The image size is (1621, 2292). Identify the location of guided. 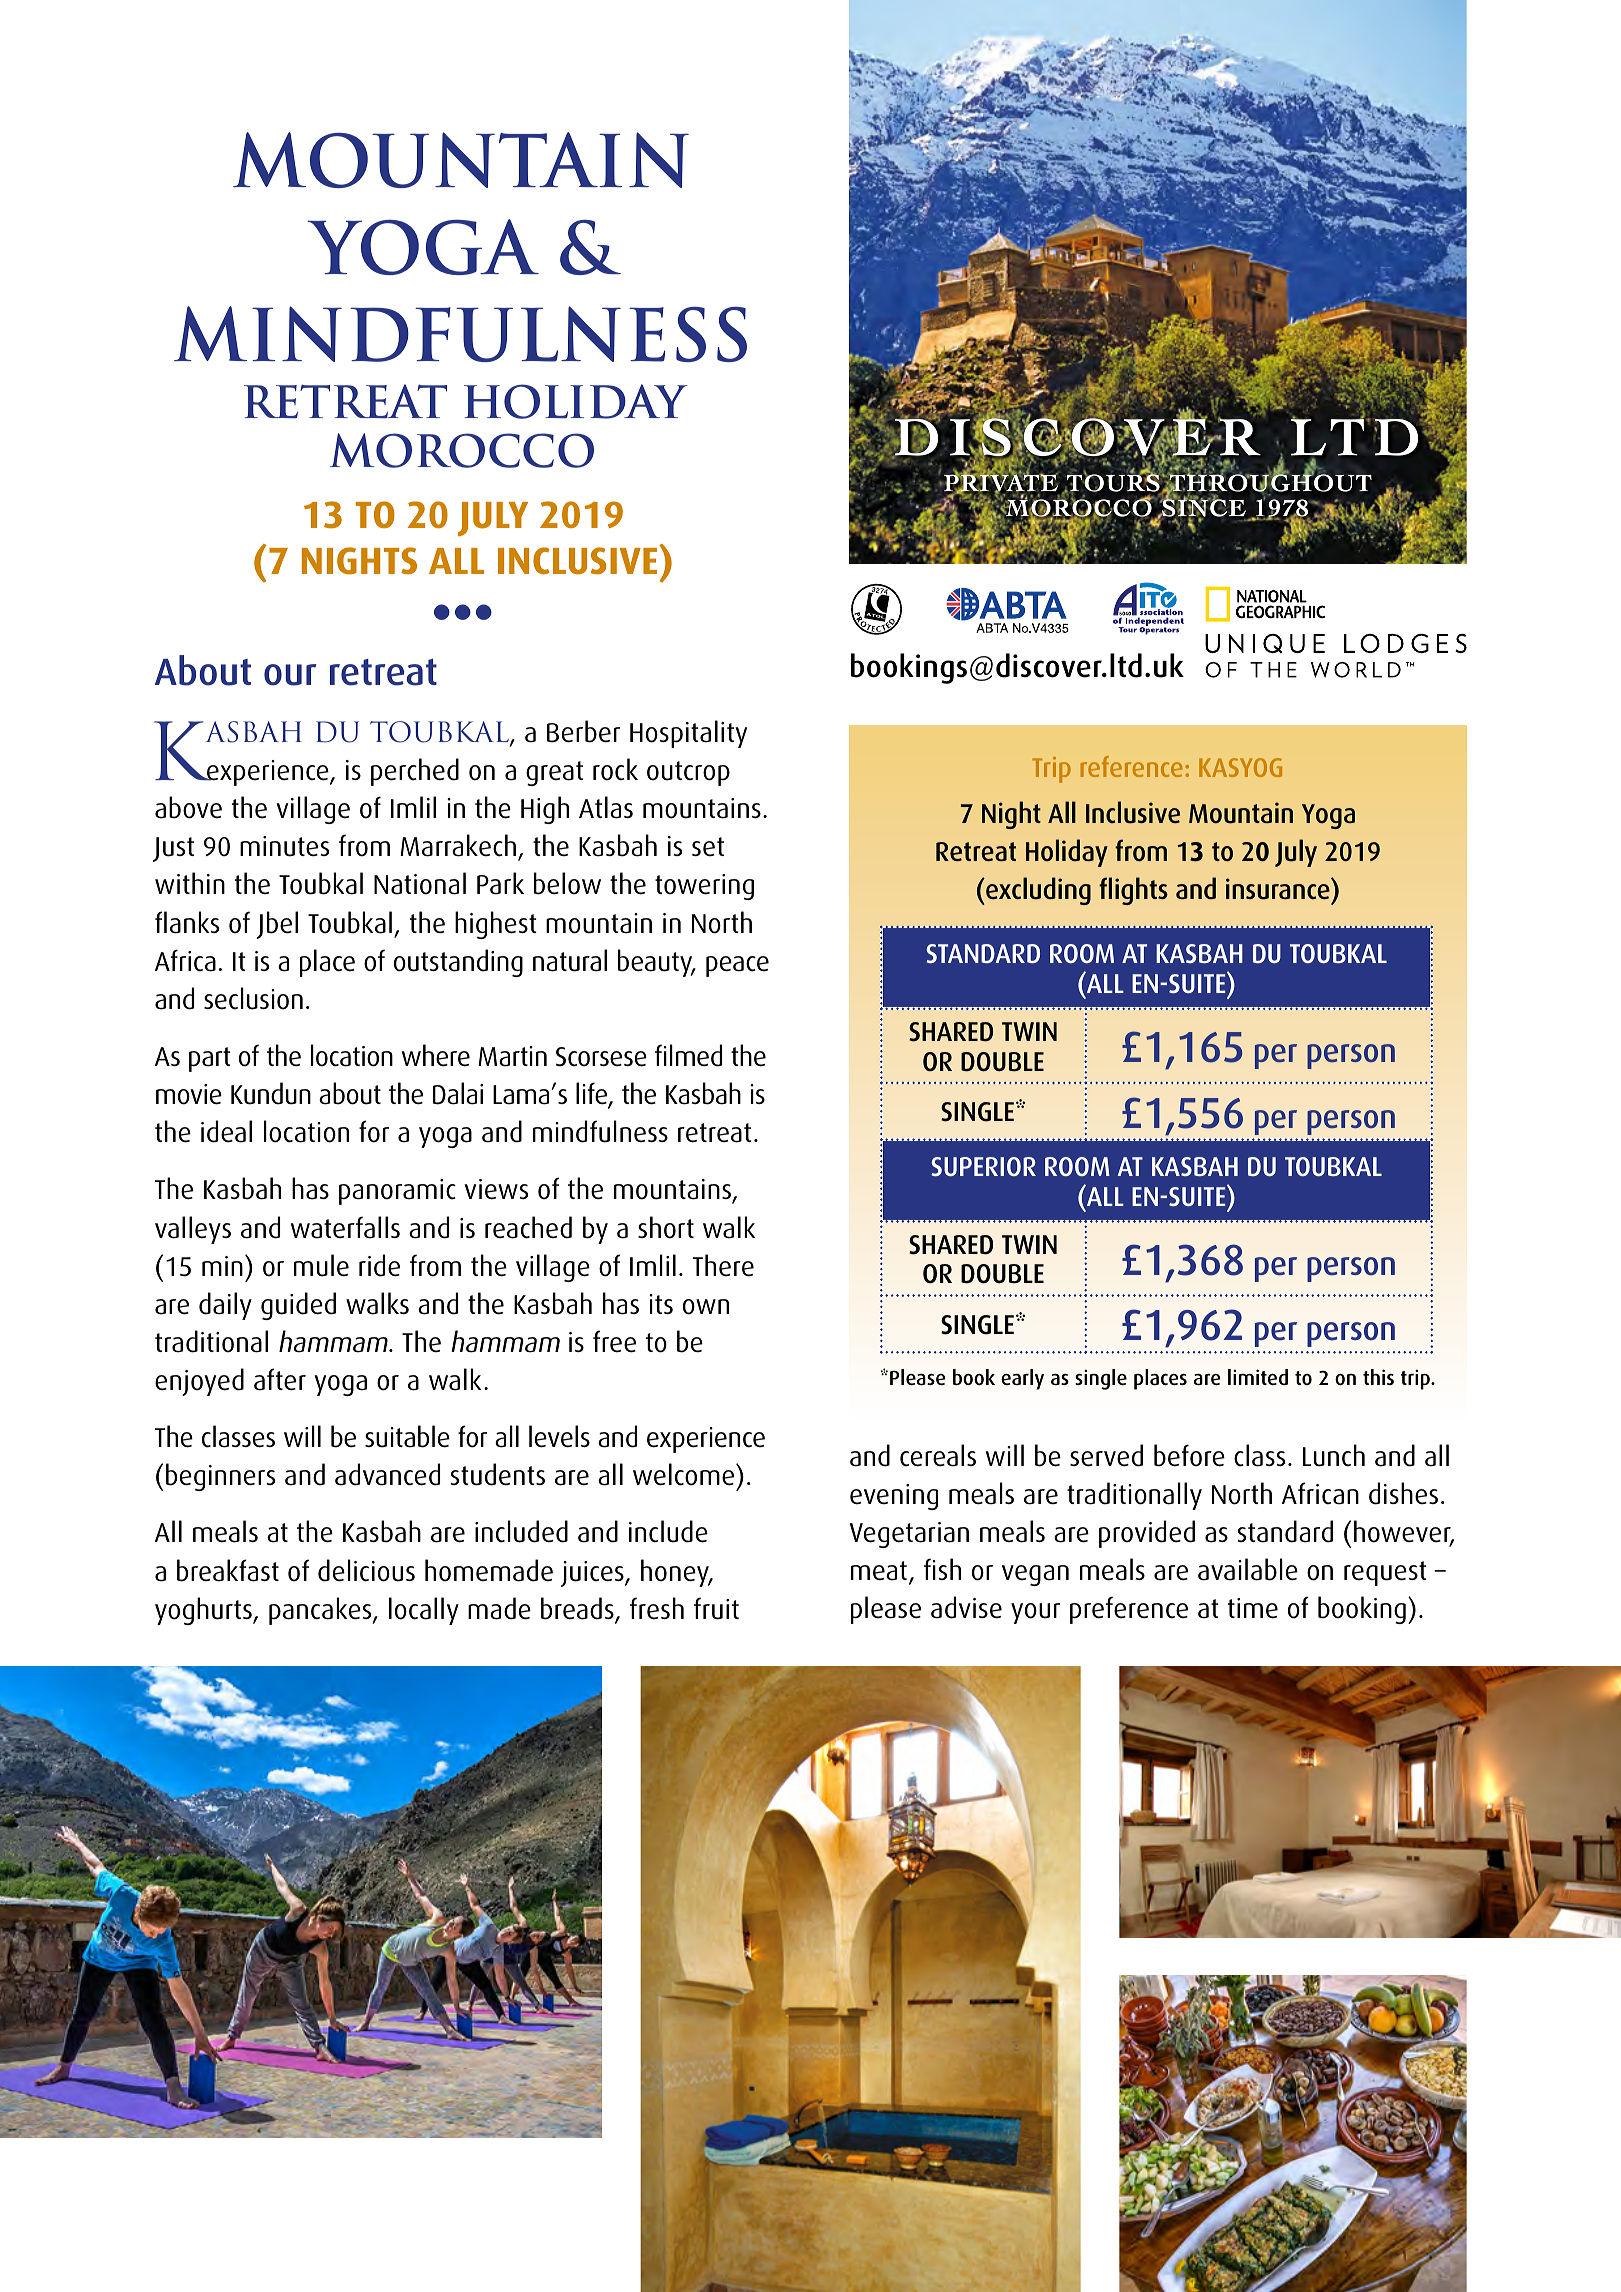
(298, 1306).
